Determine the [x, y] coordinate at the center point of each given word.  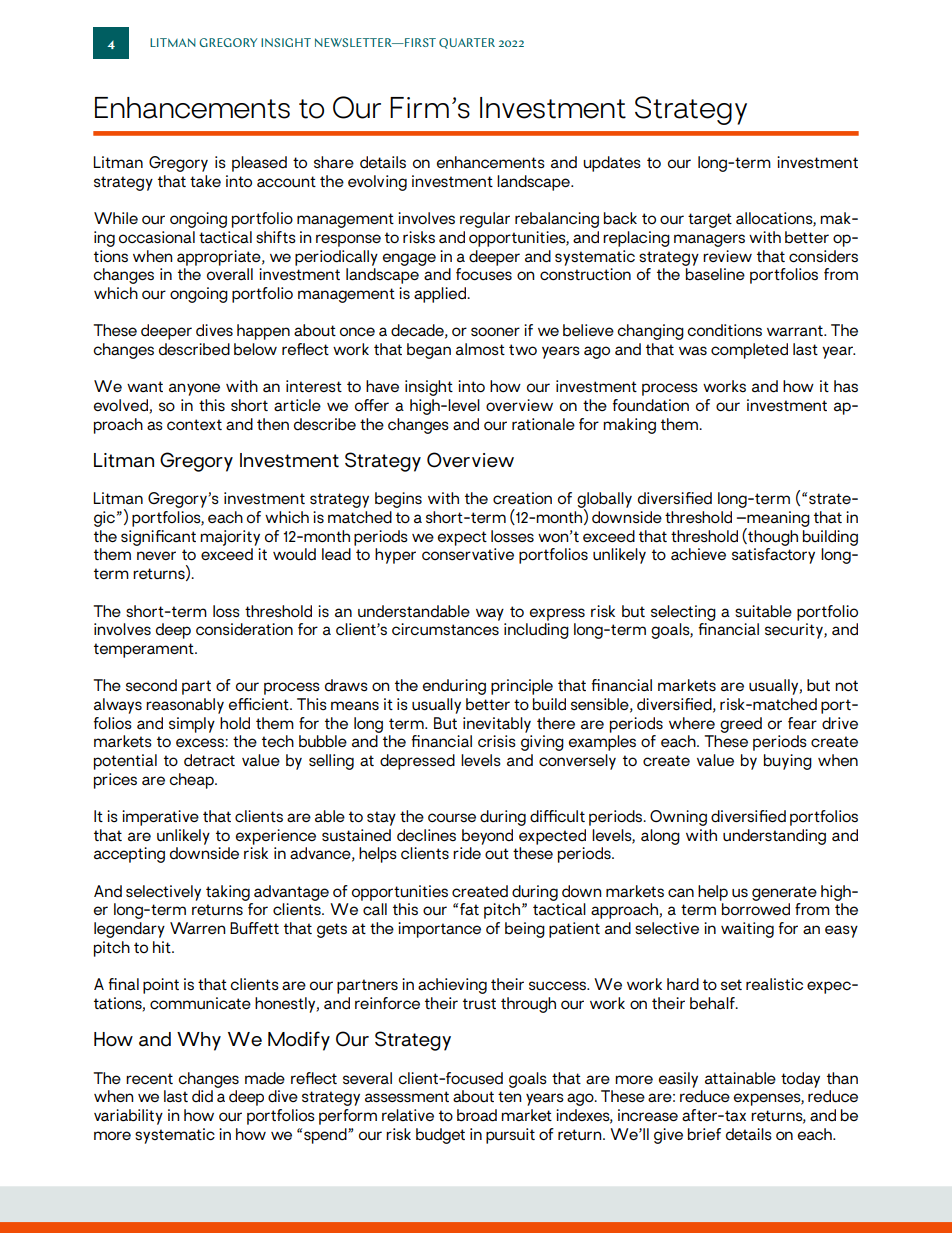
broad [477, 1115]
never [156, 555]
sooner [495, 332]
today [800, 1080]
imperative [160, 818]
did [202, 1096]
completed [749, 351]
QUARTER [467, 43]
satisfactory [773, 556]
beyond [487, 837]
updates [612, 164]
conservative [468, 554]
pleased [259, 164]
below [255, 349]
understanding [774, 837]
